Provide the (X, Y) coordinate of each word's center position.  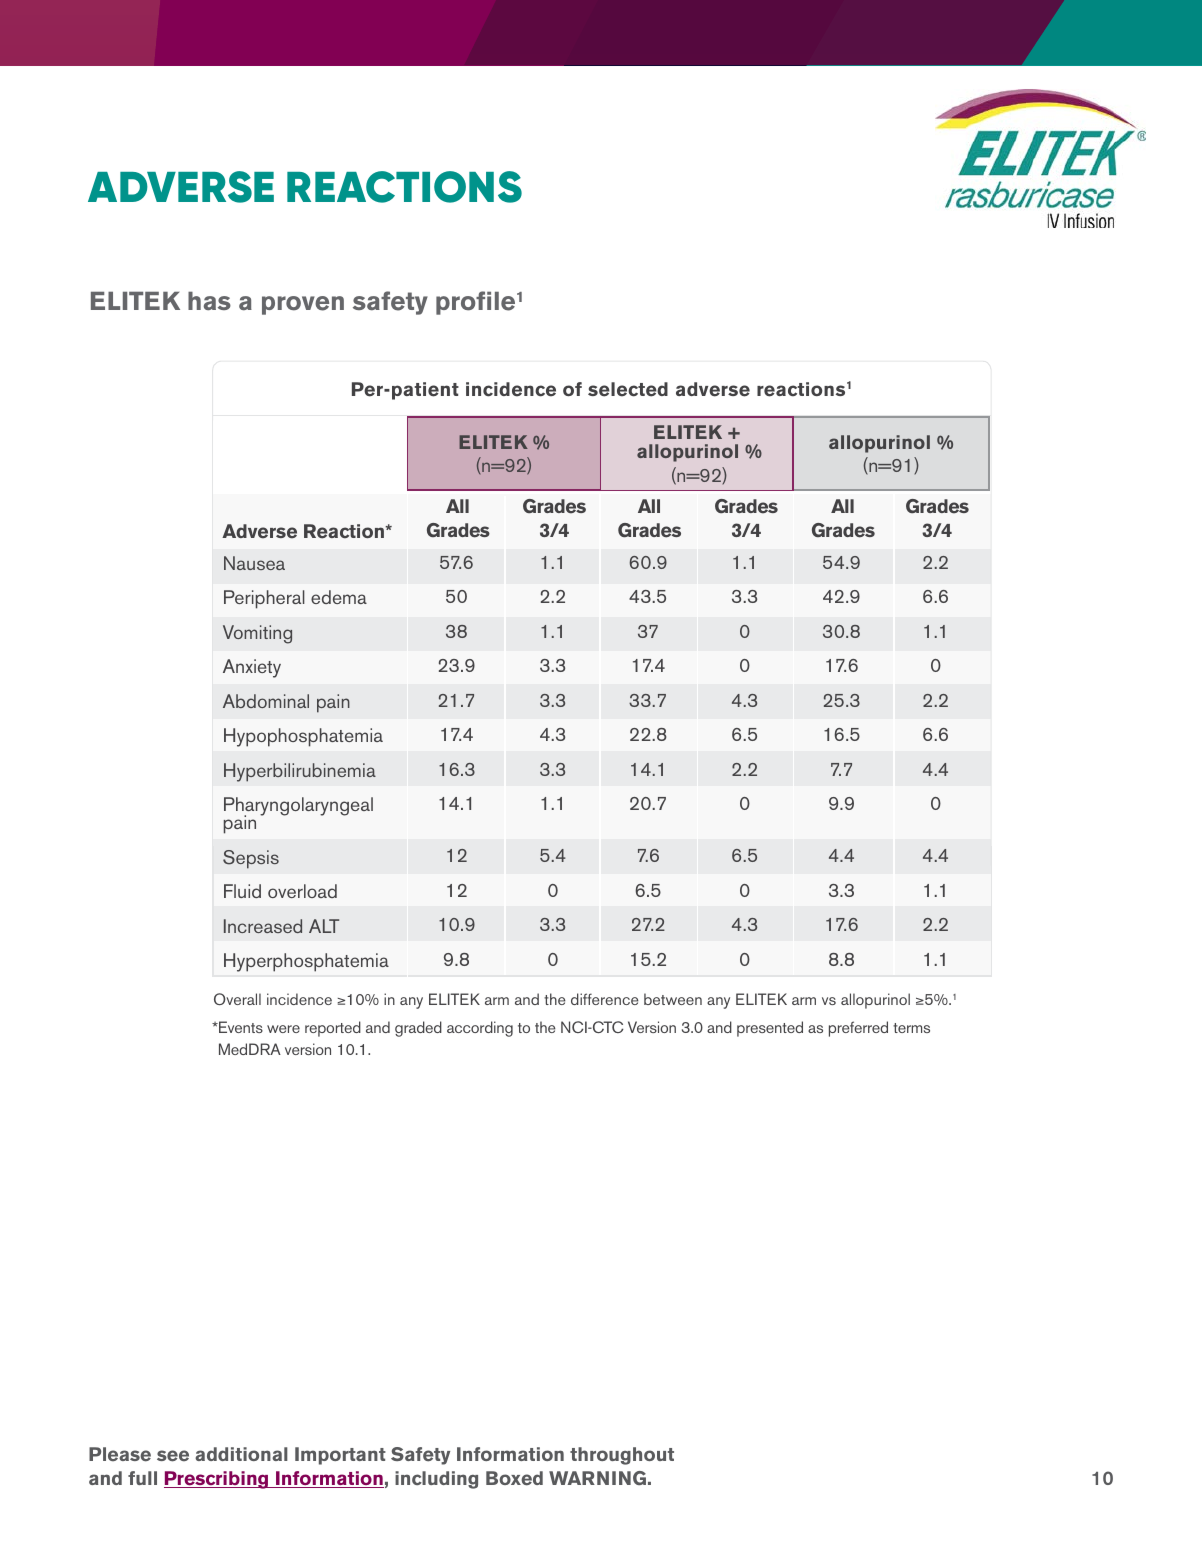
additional (241, 1454)
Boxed (514, 1478)
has (209, 300)
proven (303, 305)
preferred (858, 1029)
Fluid (242, 891)
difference (605, 999)
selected (628, 389)
